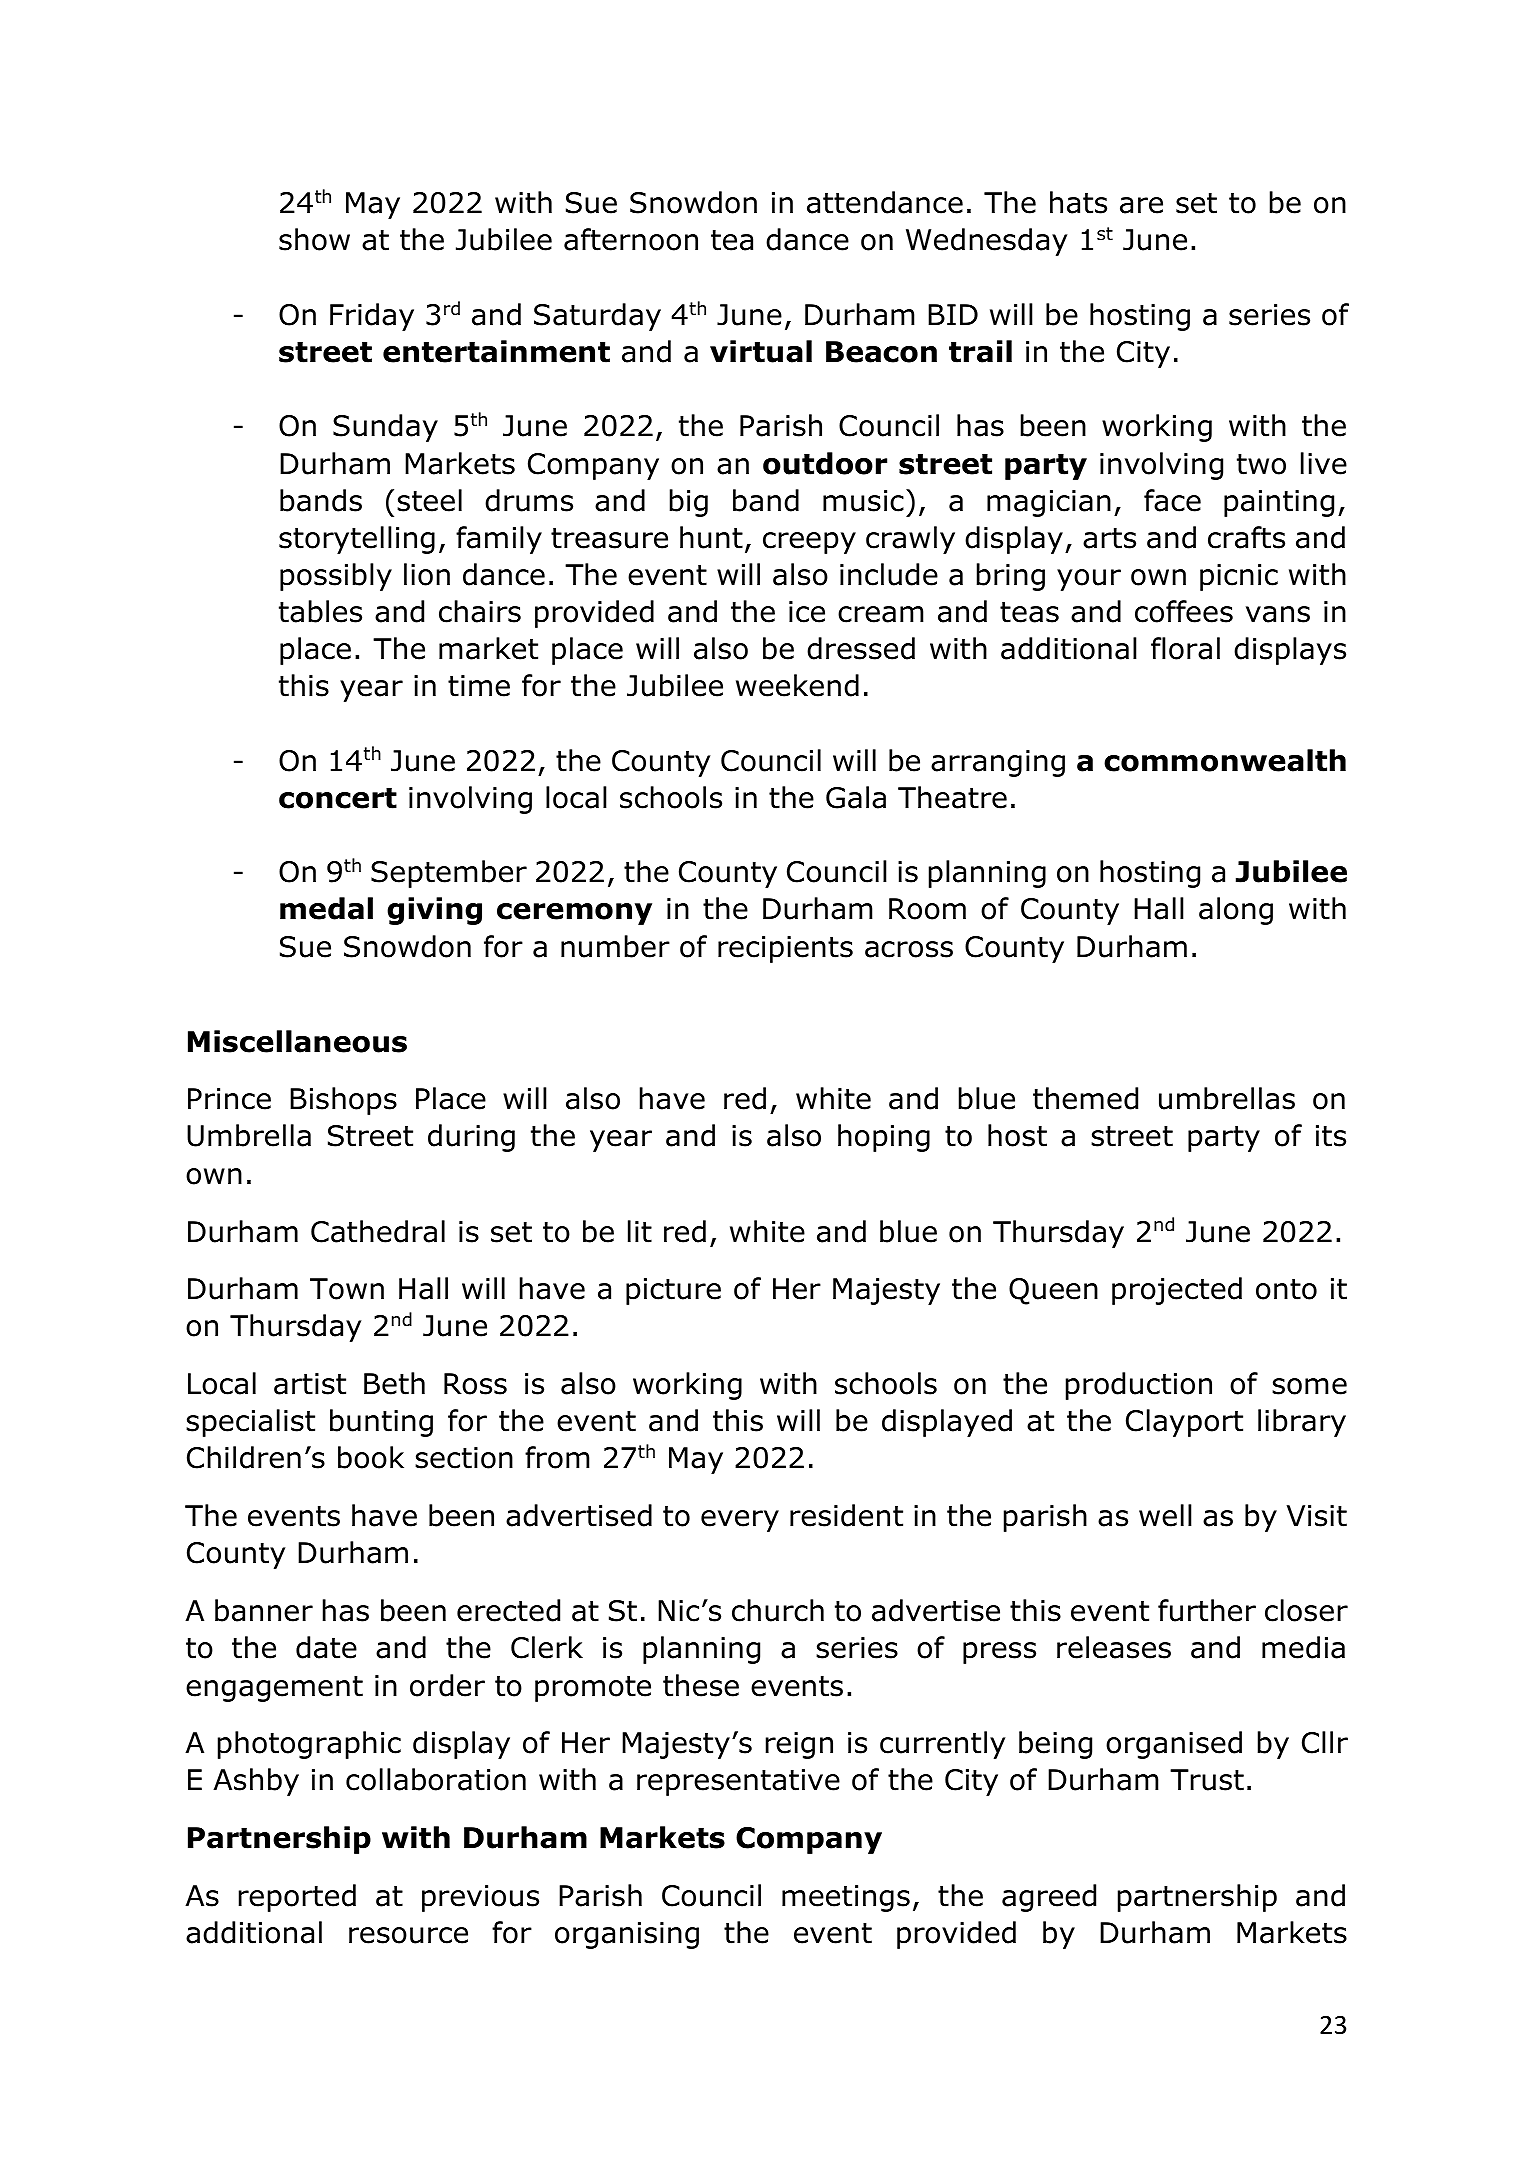 This document has width=1533, height=2168. What do you see at coordinates (297, 1041) in the document?
I see `Miscellaneous` at bounding box center [297, 1041].
